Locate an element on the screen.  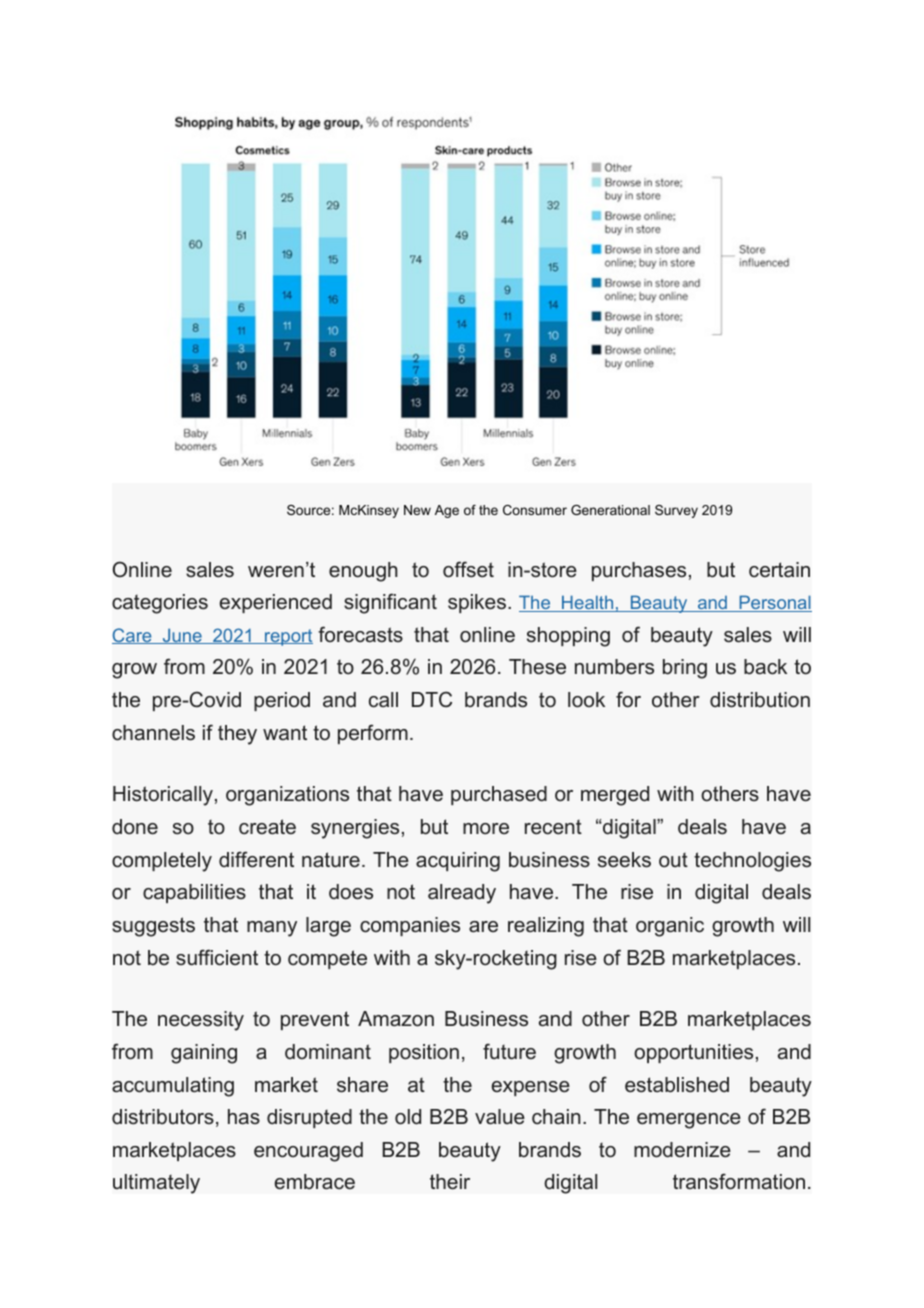
ultimately is located at coordinates (156, 1184).
